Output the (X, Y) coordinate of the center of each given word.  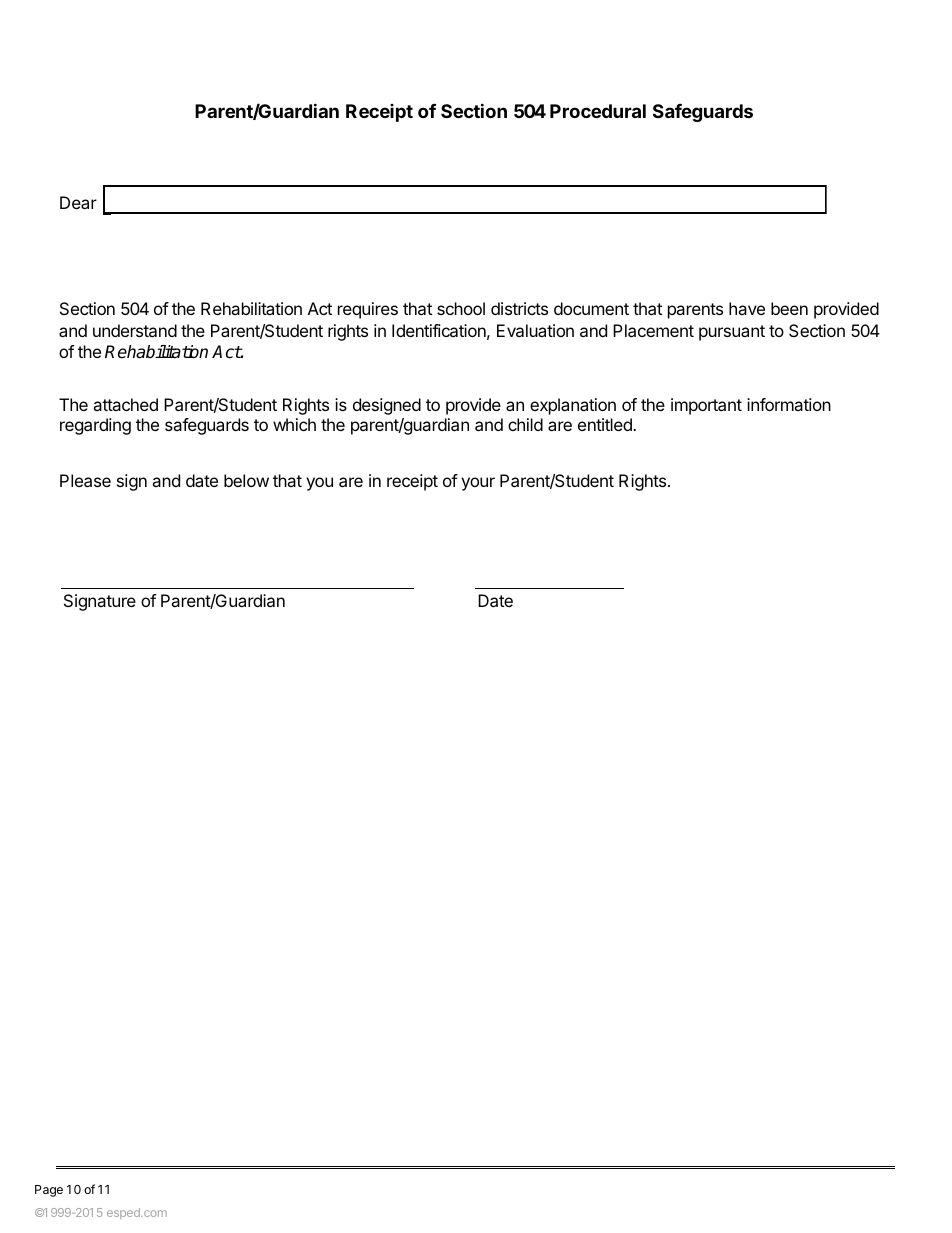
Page (49, 1191)
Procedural (598, 111)
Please (85, 480)
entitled (606, 424)
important (706, 406)
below (246, 480)
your (478, 484)
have (747, 308)
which (294, 424)
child (525, 424)
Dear (78, 202)
